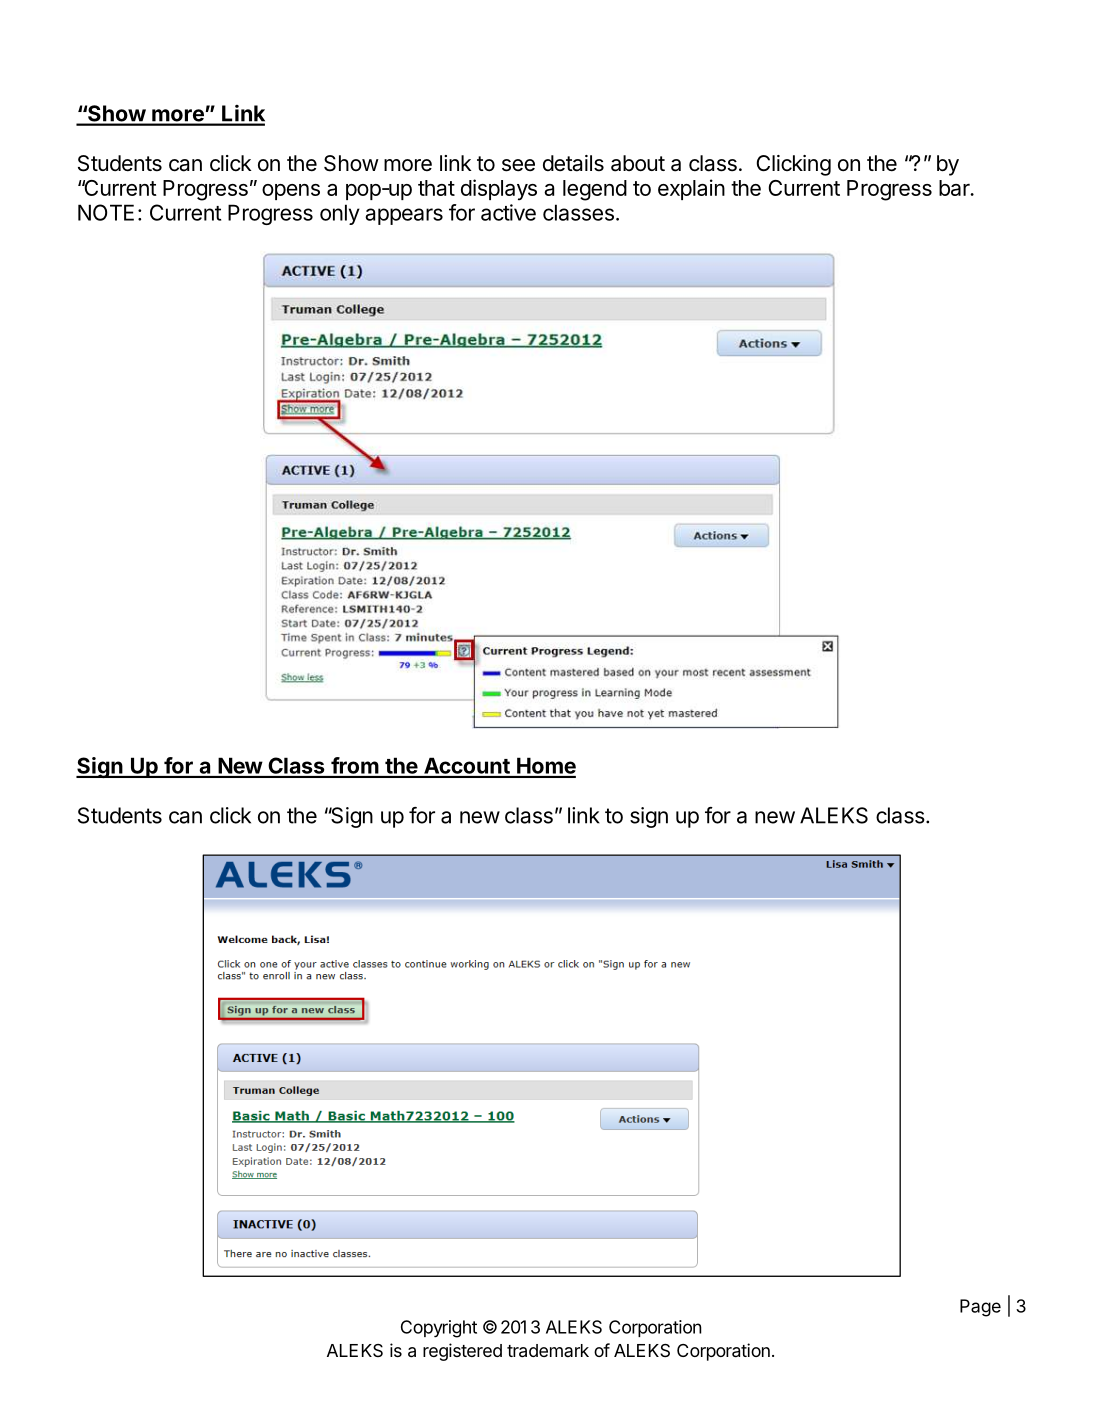  I want to click on appears, so click(404, 216).
